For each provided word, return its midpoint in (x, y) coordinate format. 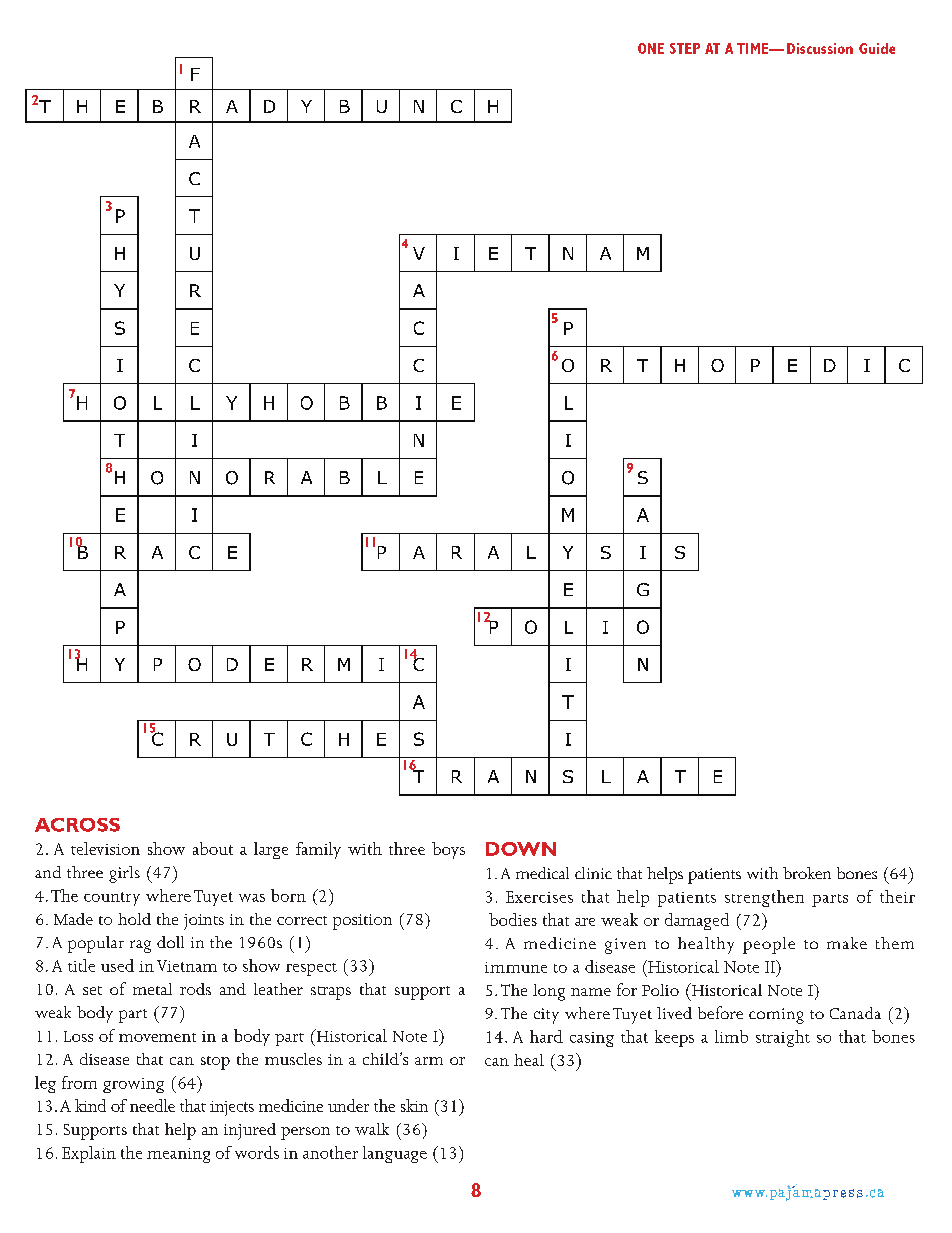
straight (783, 1038)
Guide (877, 48)
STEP (685, 48)
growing (133, 1085)
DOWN (521, 849)
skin (414, 1105)
